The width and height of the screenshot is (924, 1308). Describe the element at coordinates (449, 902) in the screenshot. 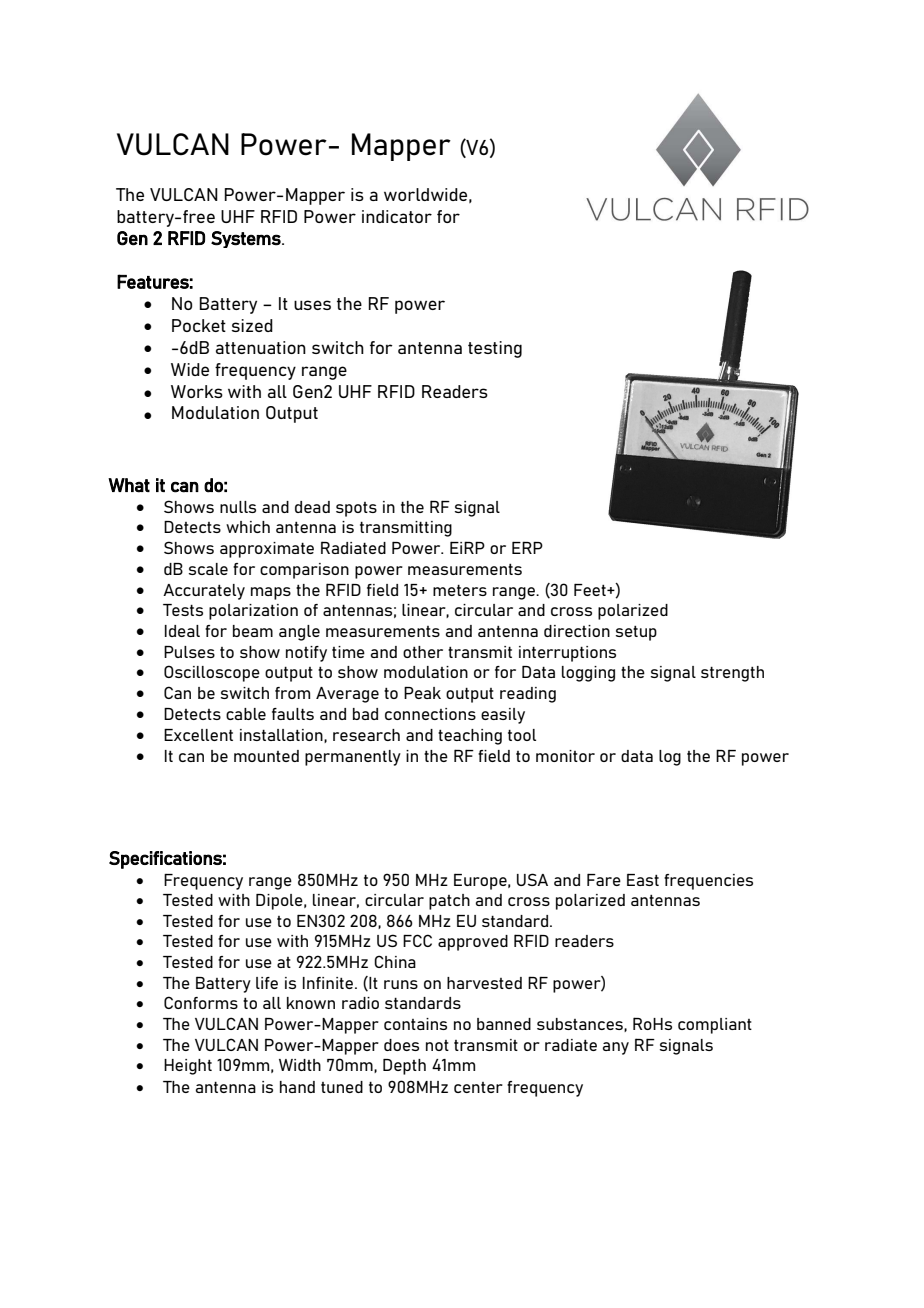

I see `patch` at that location.
